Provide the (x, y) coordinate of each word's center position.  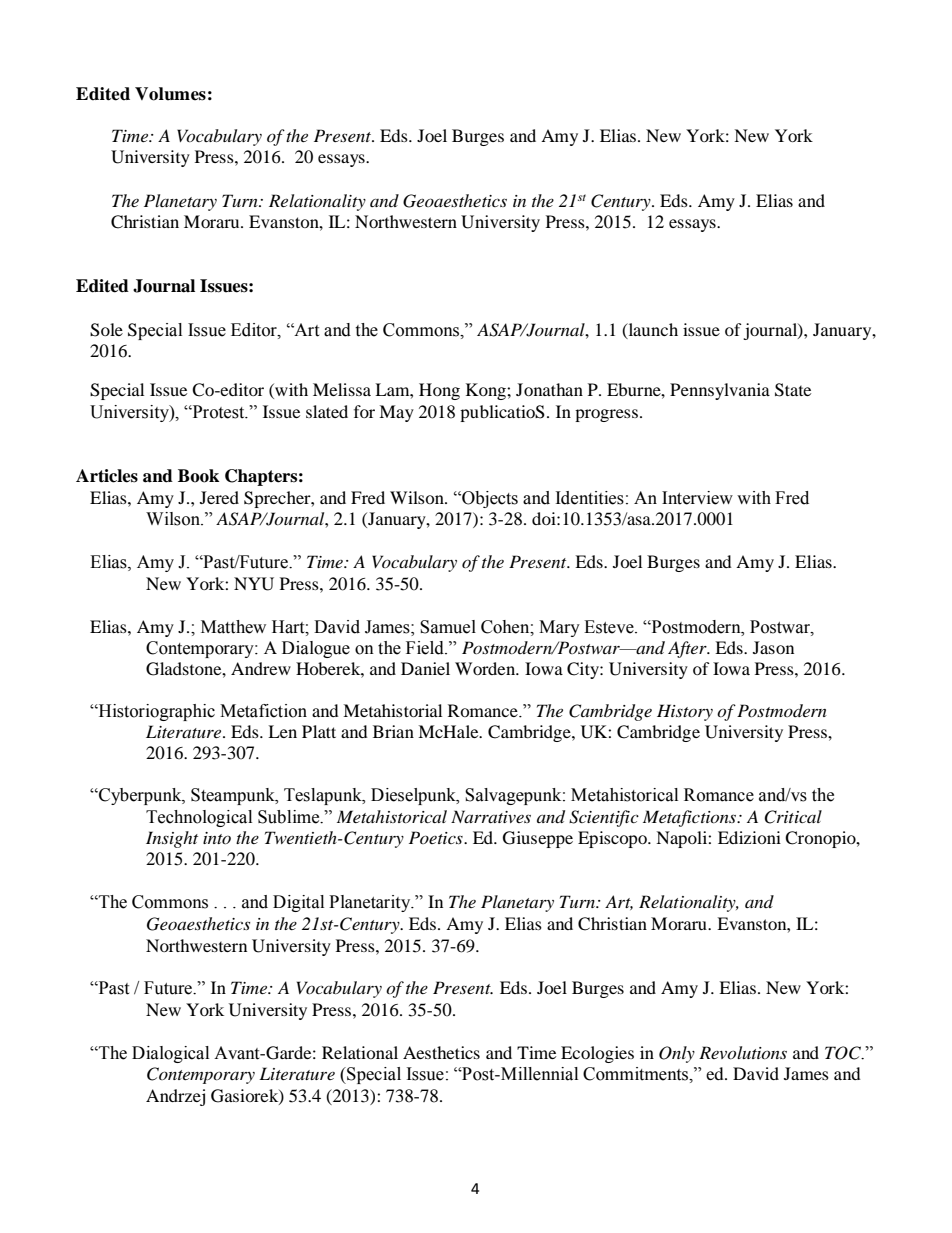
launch (652, 329)
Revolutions (743, 1052)
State (793, 390)
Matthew (233, 627)
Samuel (448, 627)
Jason (773, 647)
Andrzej (175, 1097)
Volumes (170, 94)
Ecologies (597, 1054)
